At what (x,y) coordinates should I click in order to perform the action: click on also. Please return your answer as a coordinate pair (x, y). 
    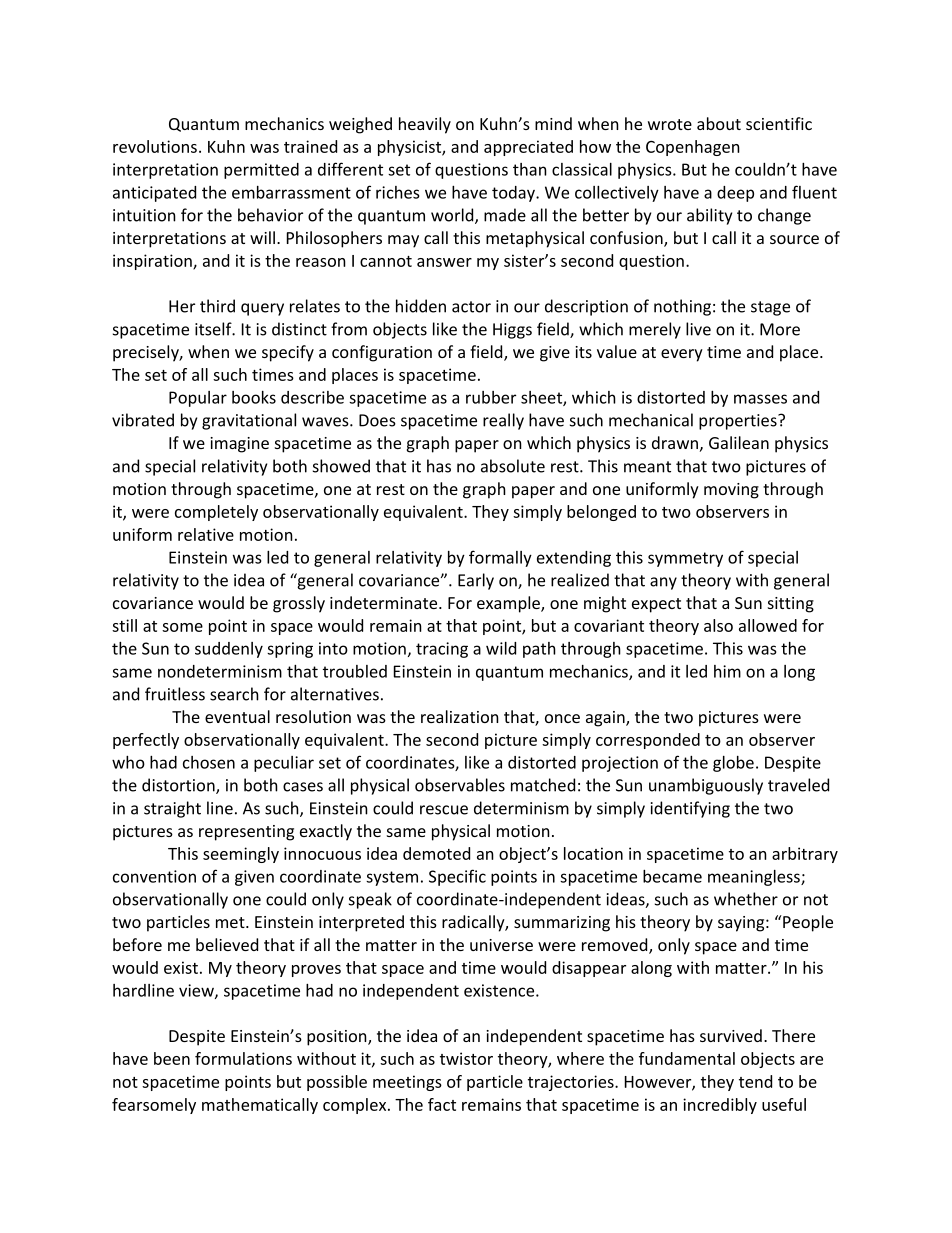
    Looking at the image, I should click on (718, 625).
